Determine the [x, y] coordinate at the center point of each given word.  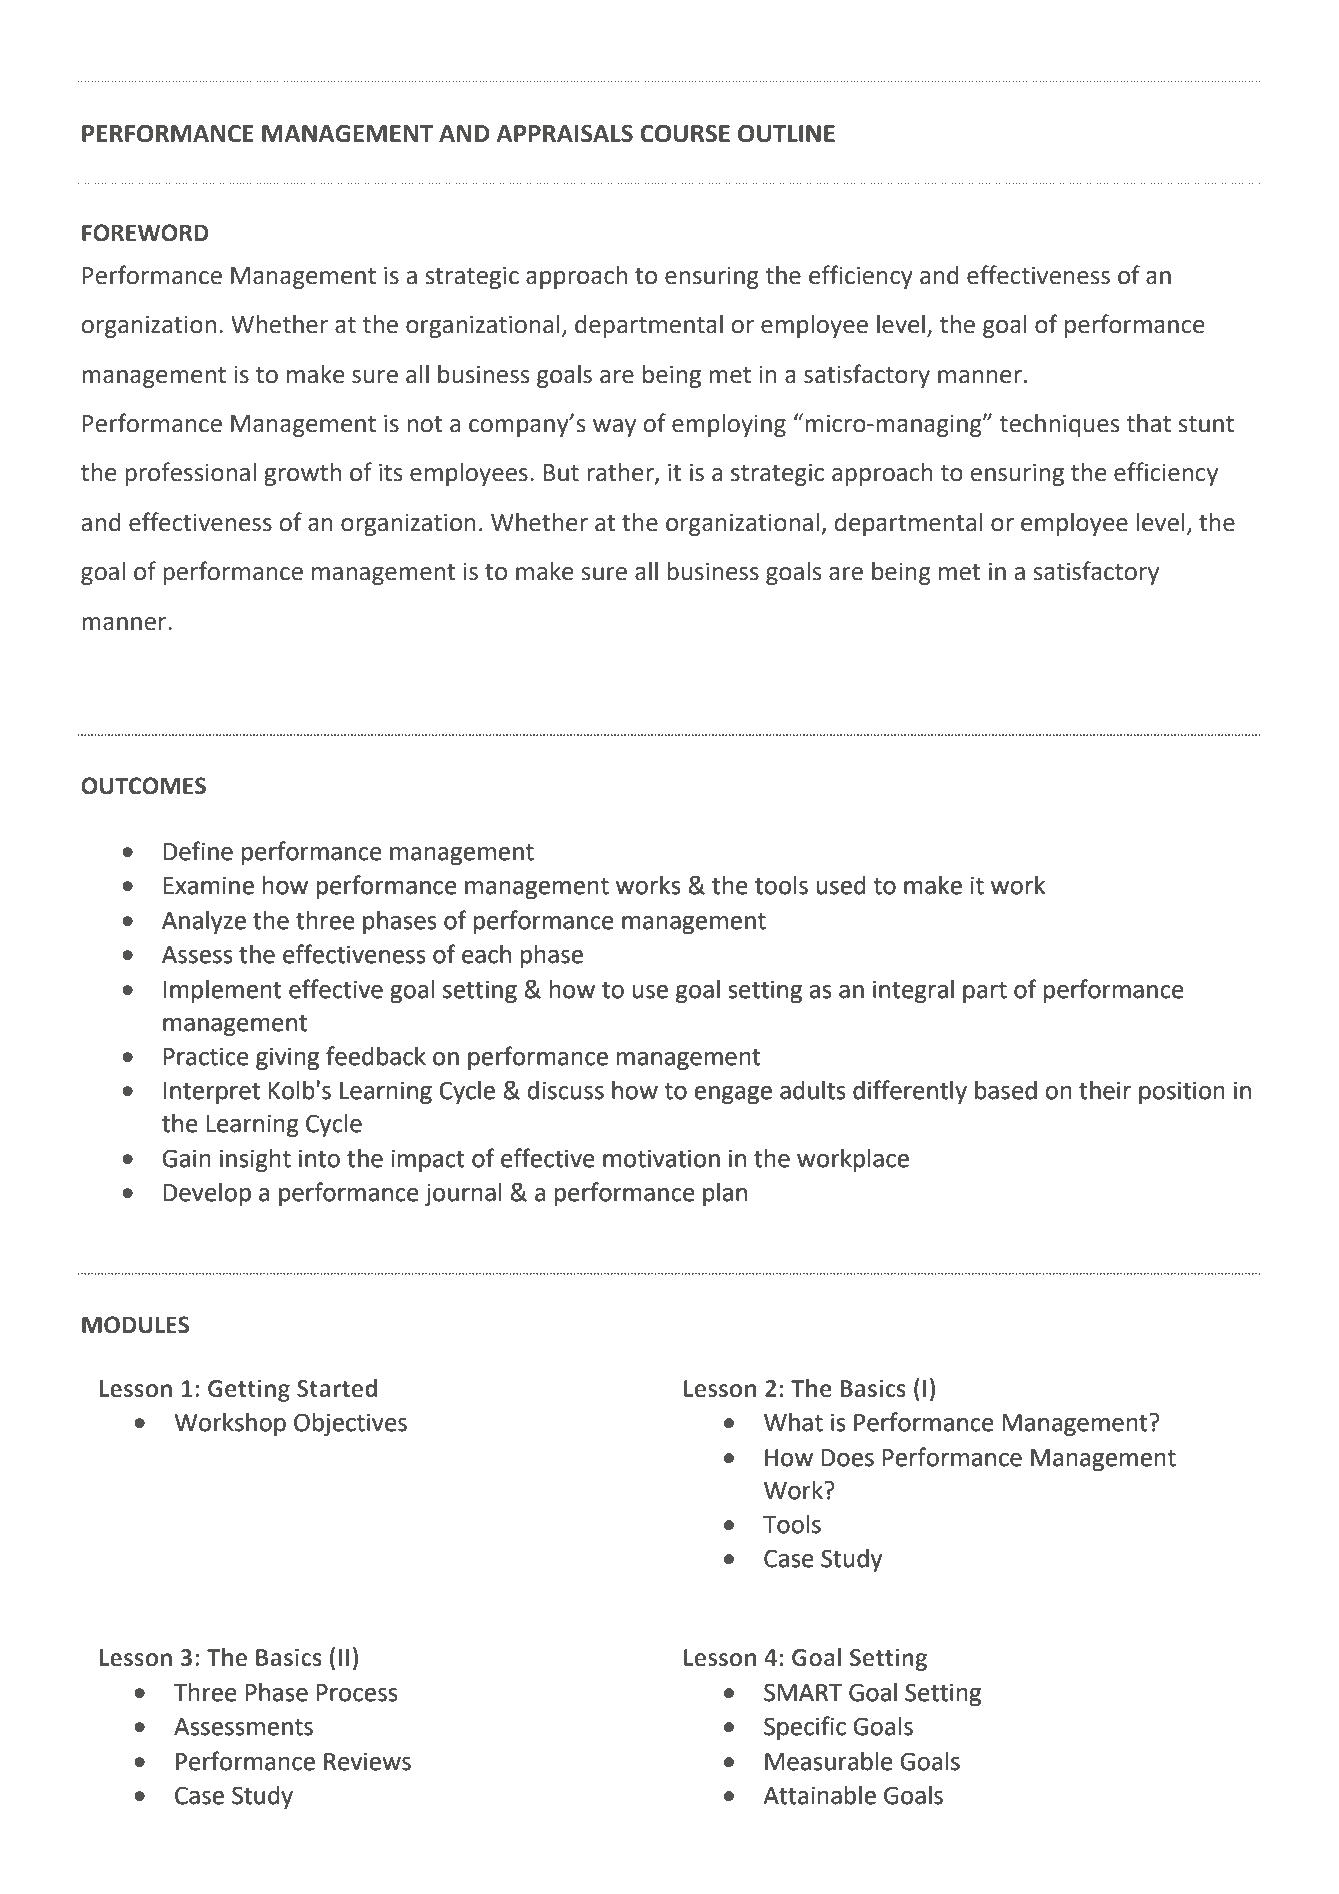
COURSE [685, 133]
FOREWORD [145, 233]
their [1105, 1090]
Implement [222, 991]
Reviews [367, 1761]
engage [733, 1095]
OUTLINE [786, 133]
